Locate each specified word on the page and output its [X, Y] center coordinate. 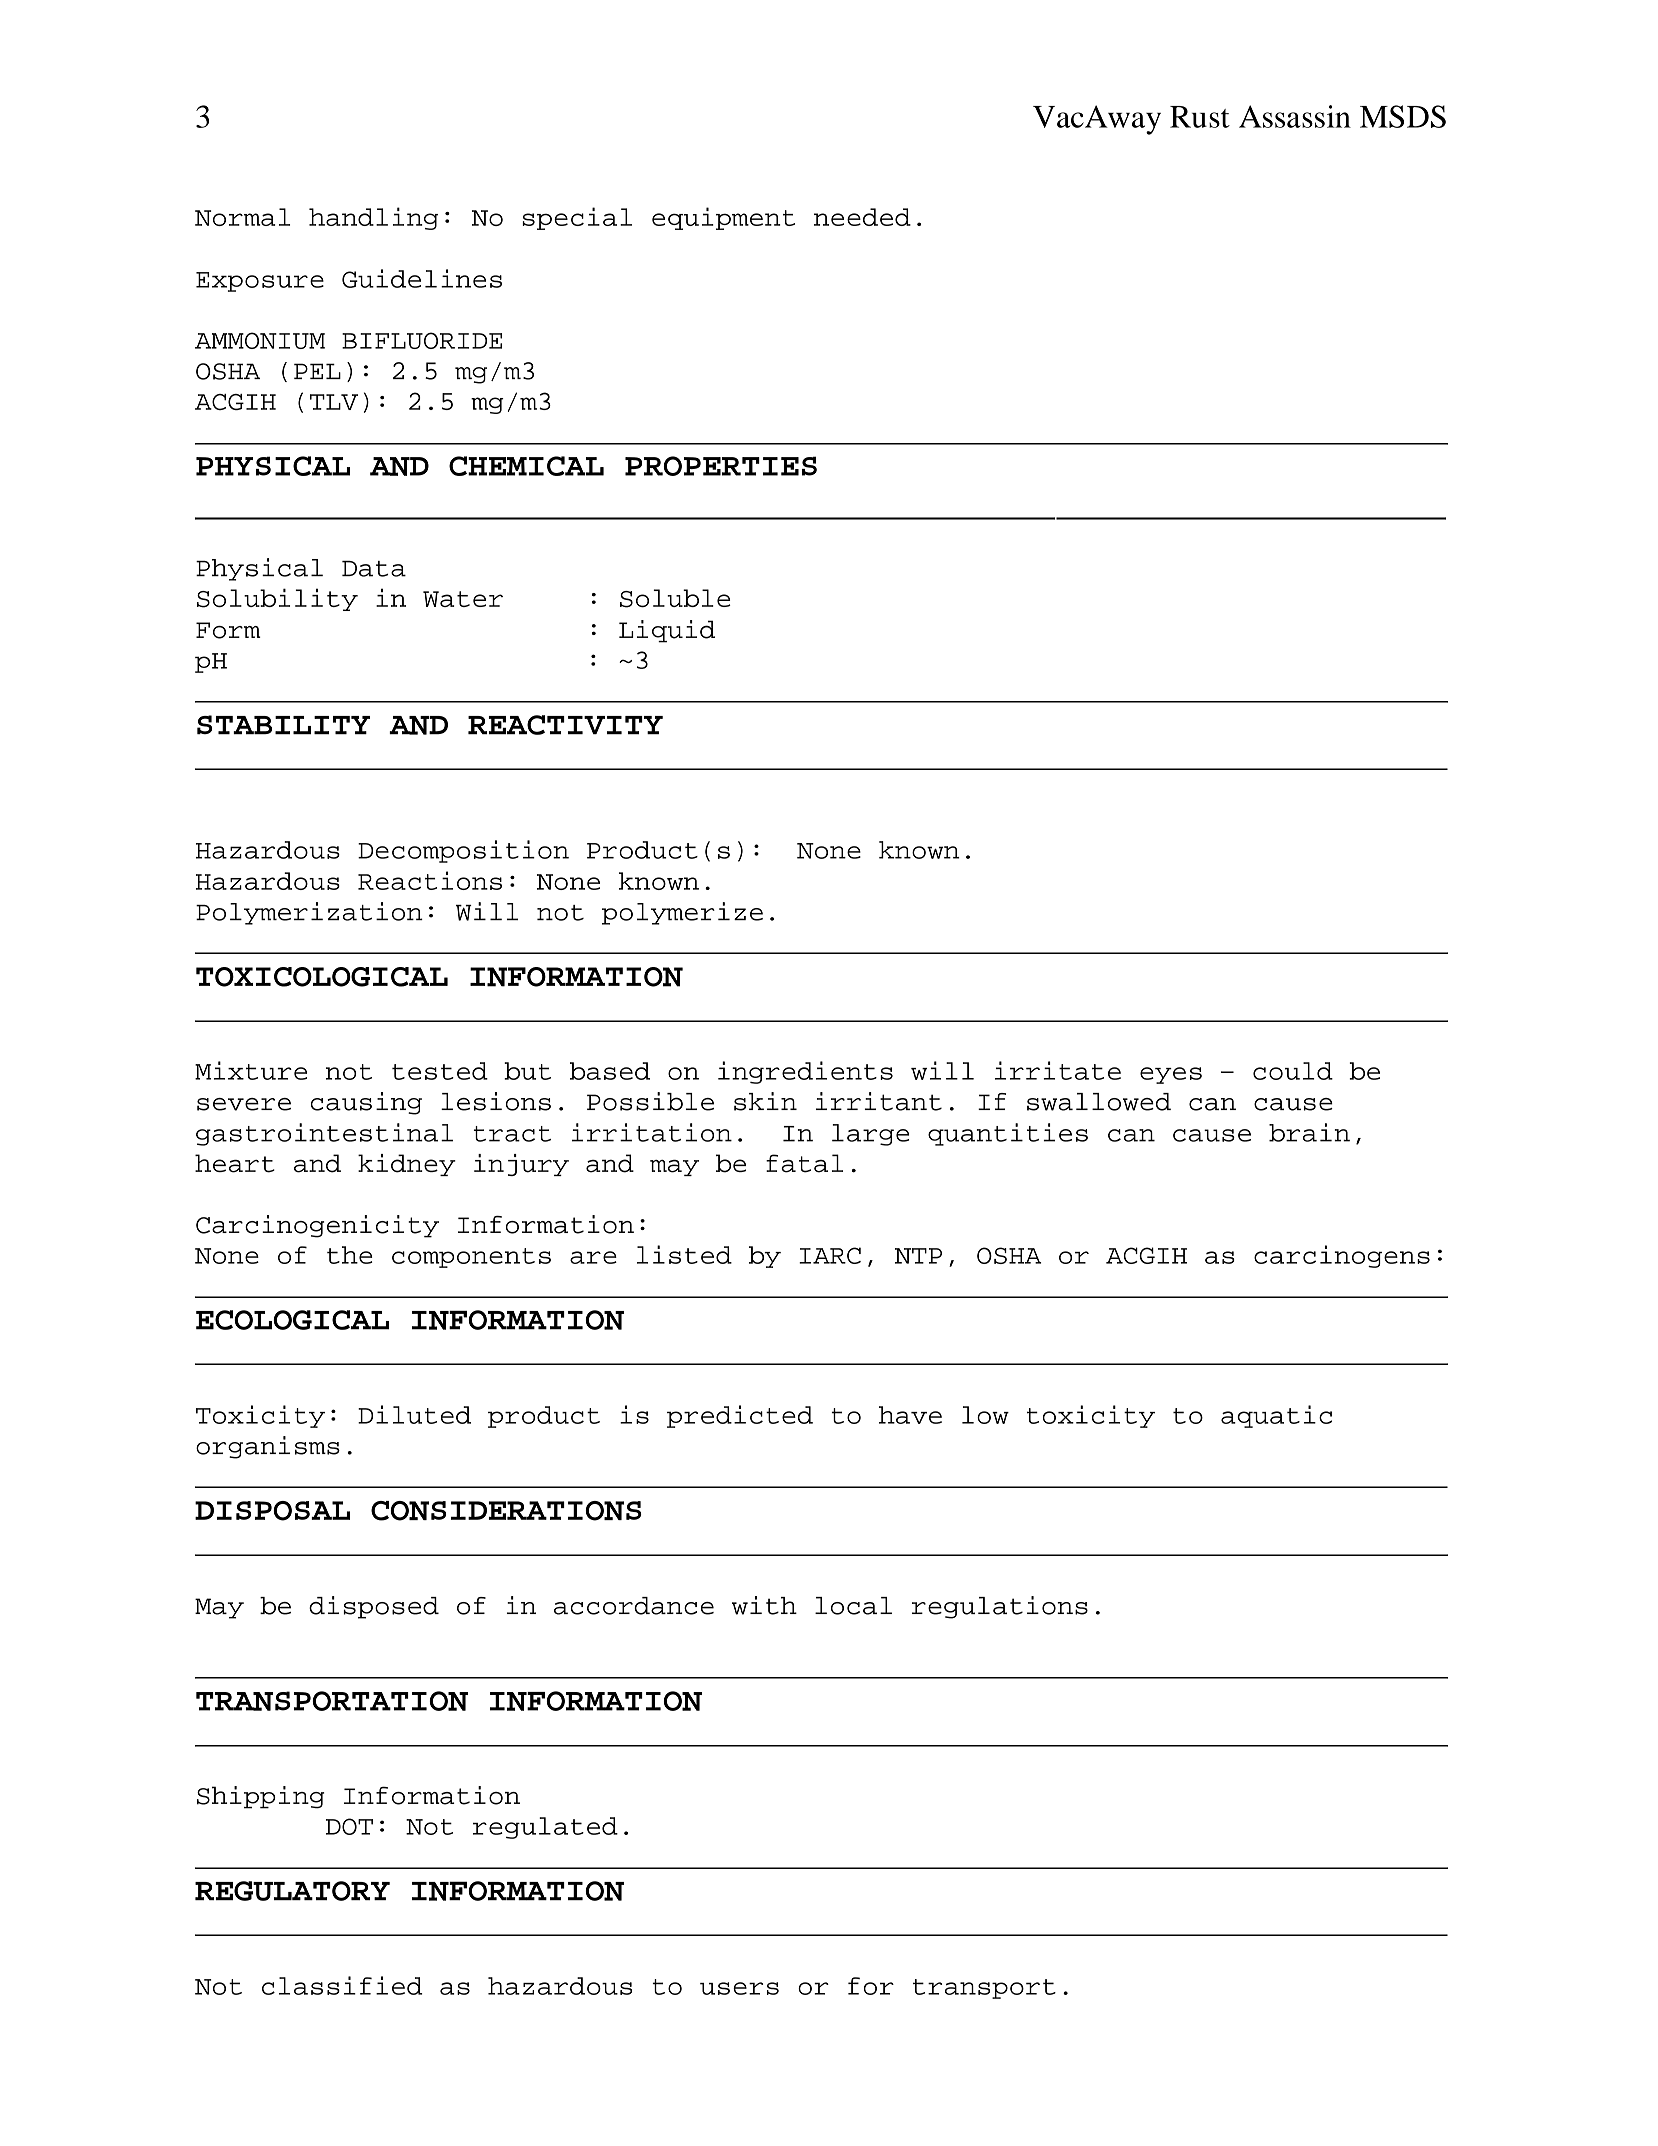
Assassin [1295, 116]
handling [373, 218]
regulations [1000, 1607]
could [1293, 1071]
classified [342, 1985]
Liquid [667, 631]
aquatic [1276, 1416]
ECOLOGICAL [292, 1320]
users [739, 1988]
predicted [740, 1416]
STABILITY [283, 725]
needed [862, 217]
